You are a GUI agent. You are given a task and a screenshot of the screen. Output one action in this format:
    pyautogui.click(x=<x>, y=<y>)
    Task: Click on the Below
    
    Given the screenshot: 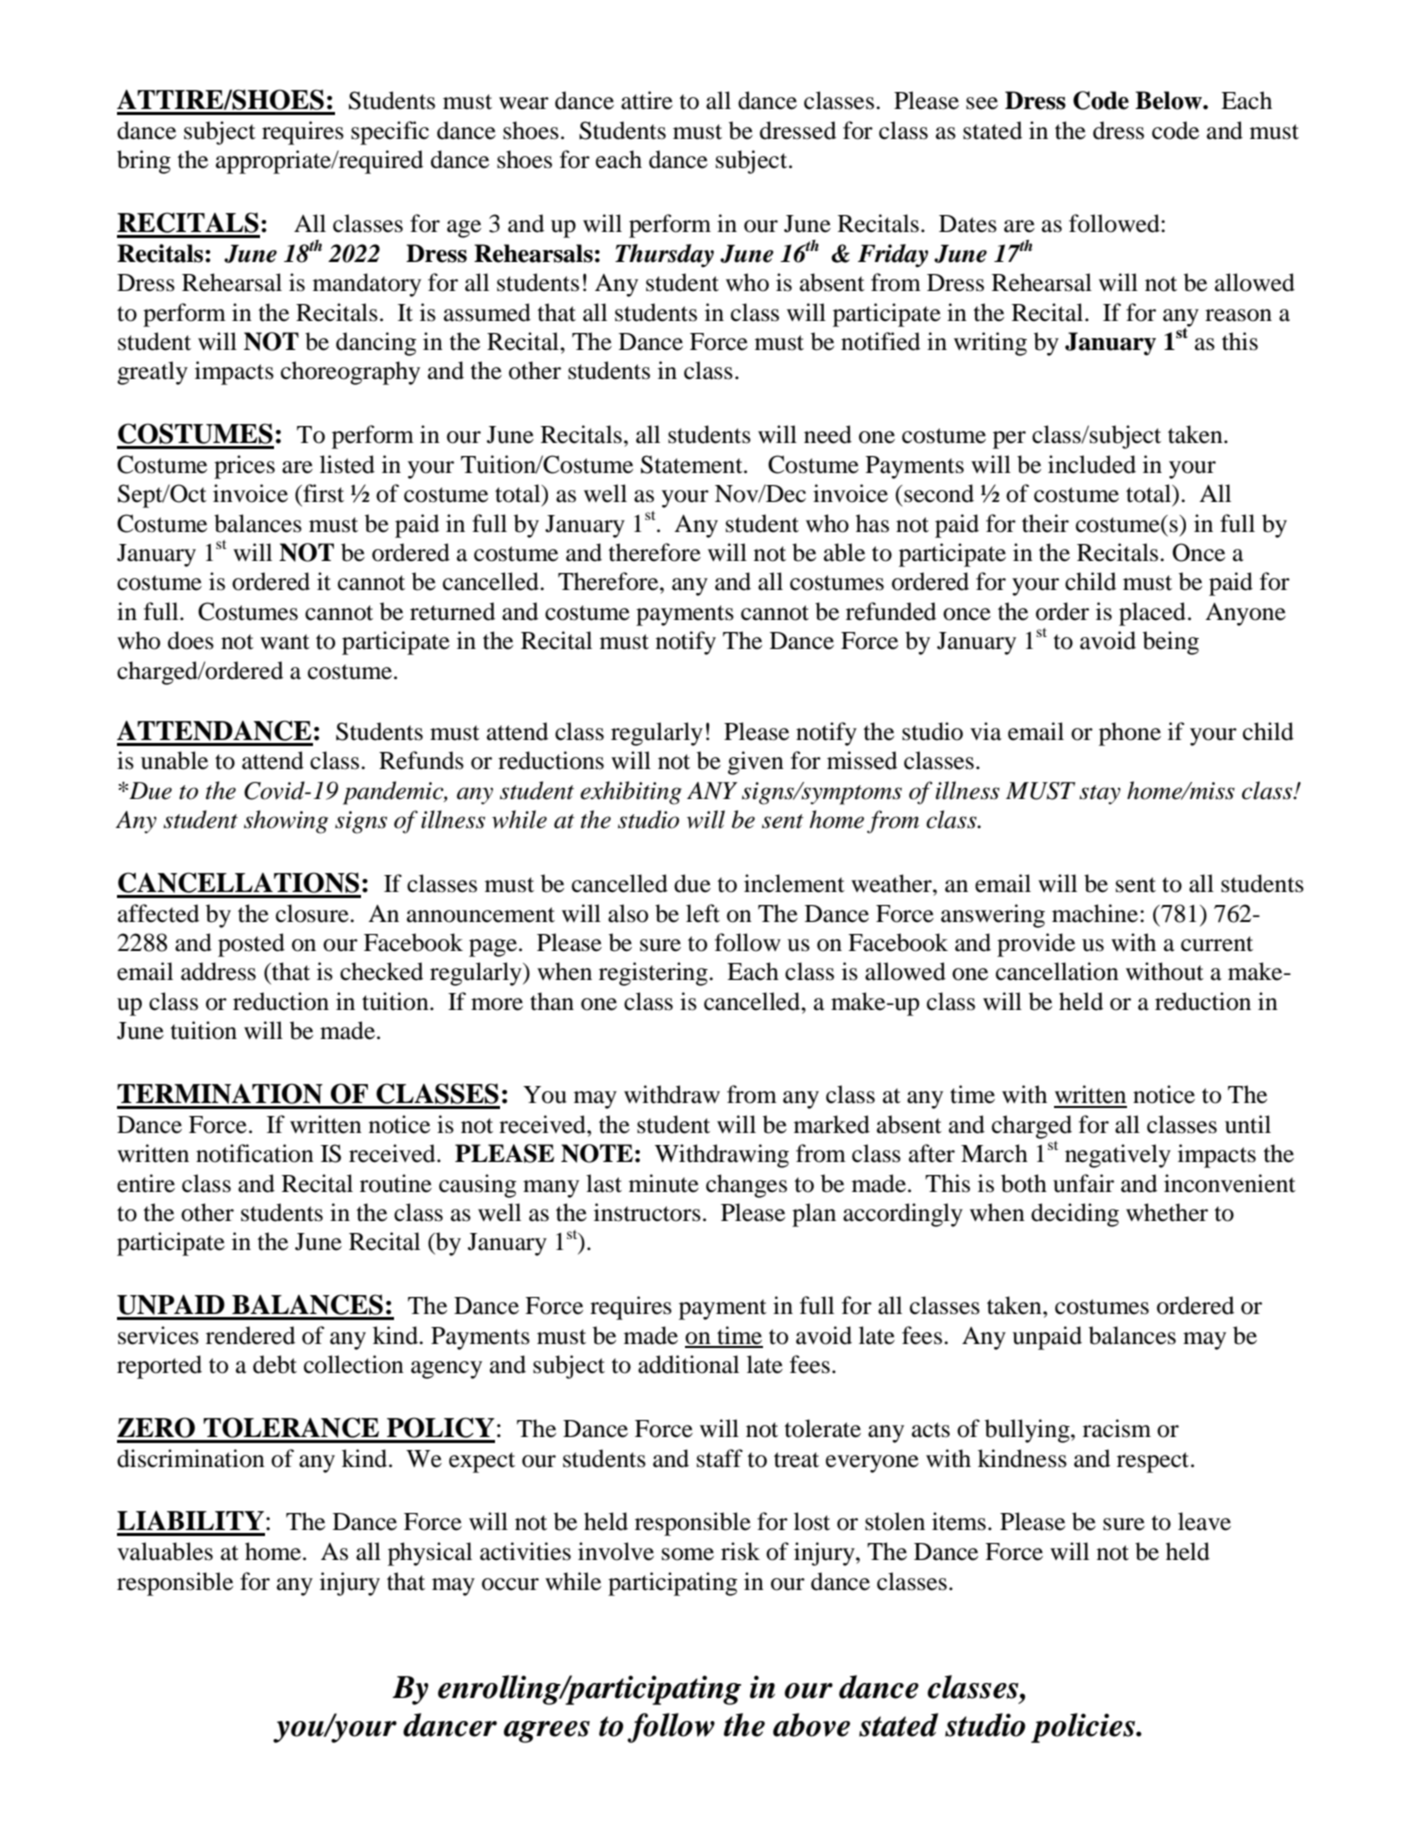 What is the action you would take?
    pyautogui.click(x=1169, y=100)
